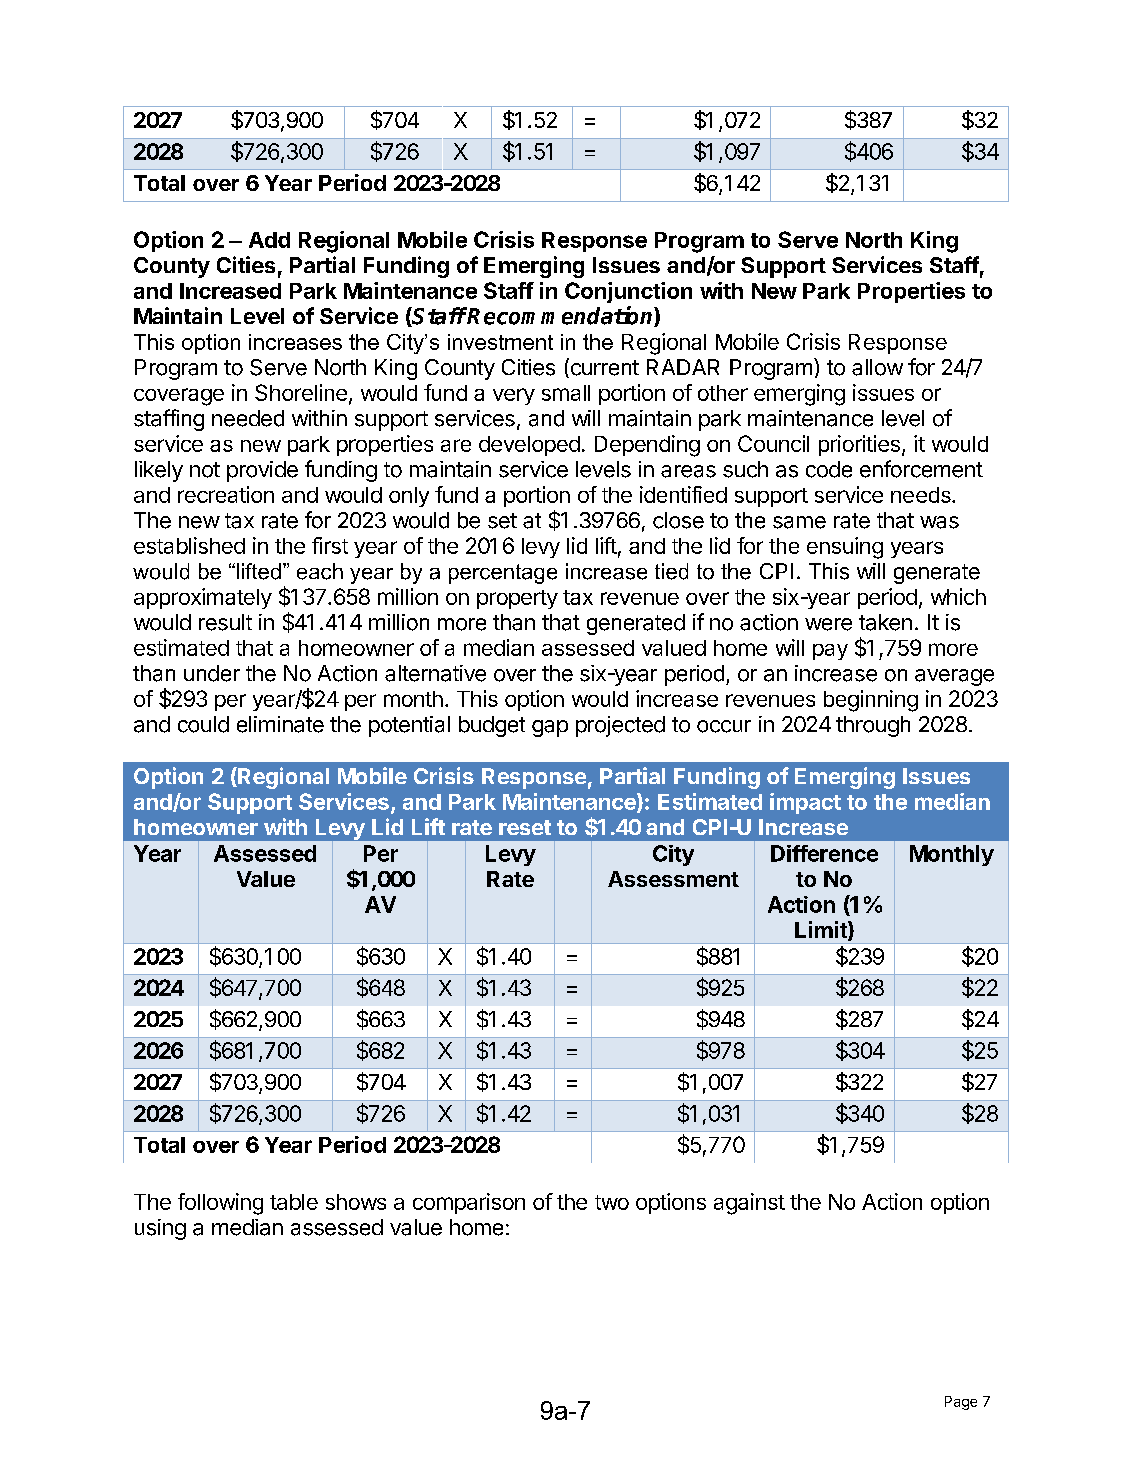  Describe the element at coordinates (824, 853) in the document. I see `Difference` at that location.
